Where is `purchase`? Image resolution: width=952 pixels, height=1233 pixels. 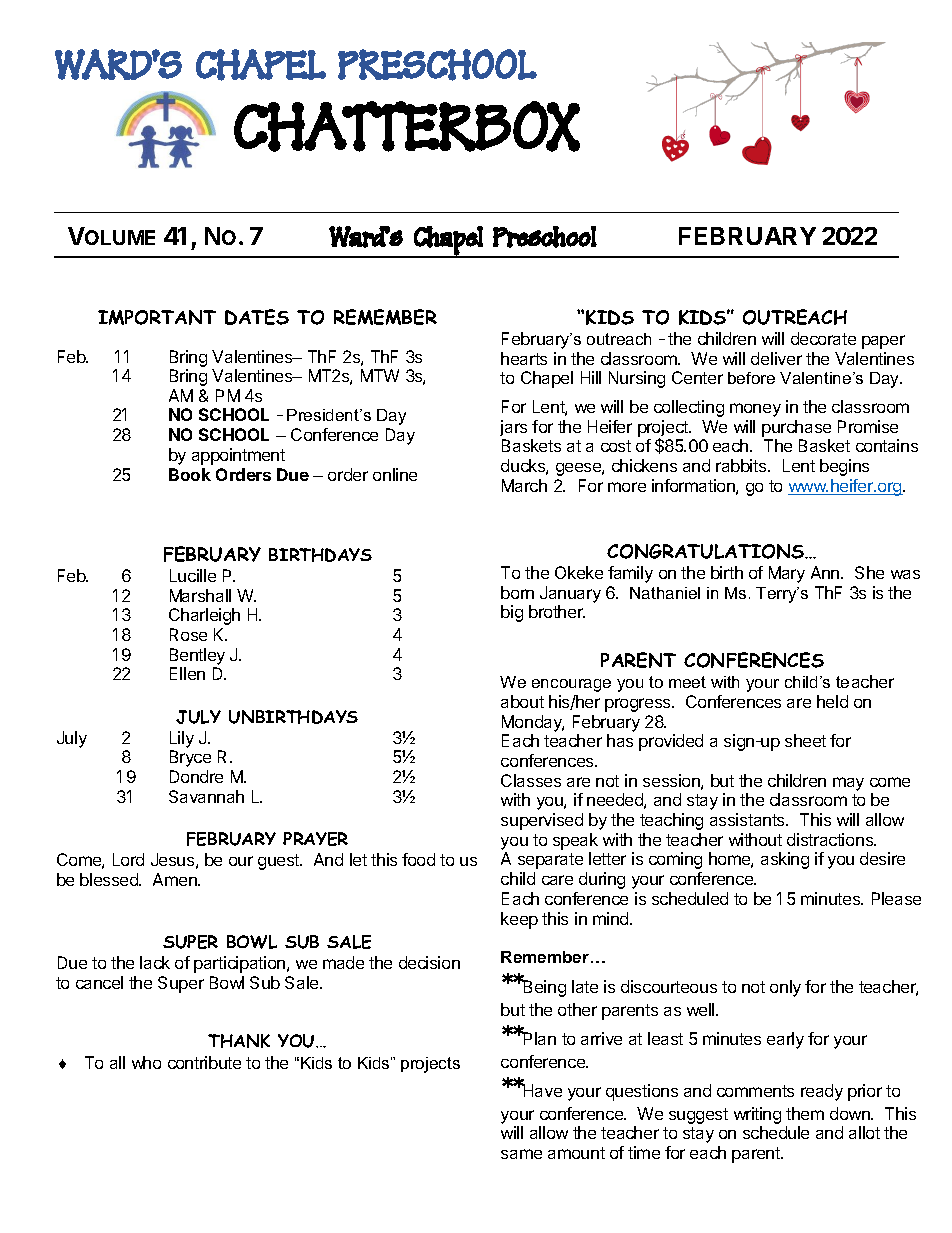 purchase is located at coordinates (796, 428).
